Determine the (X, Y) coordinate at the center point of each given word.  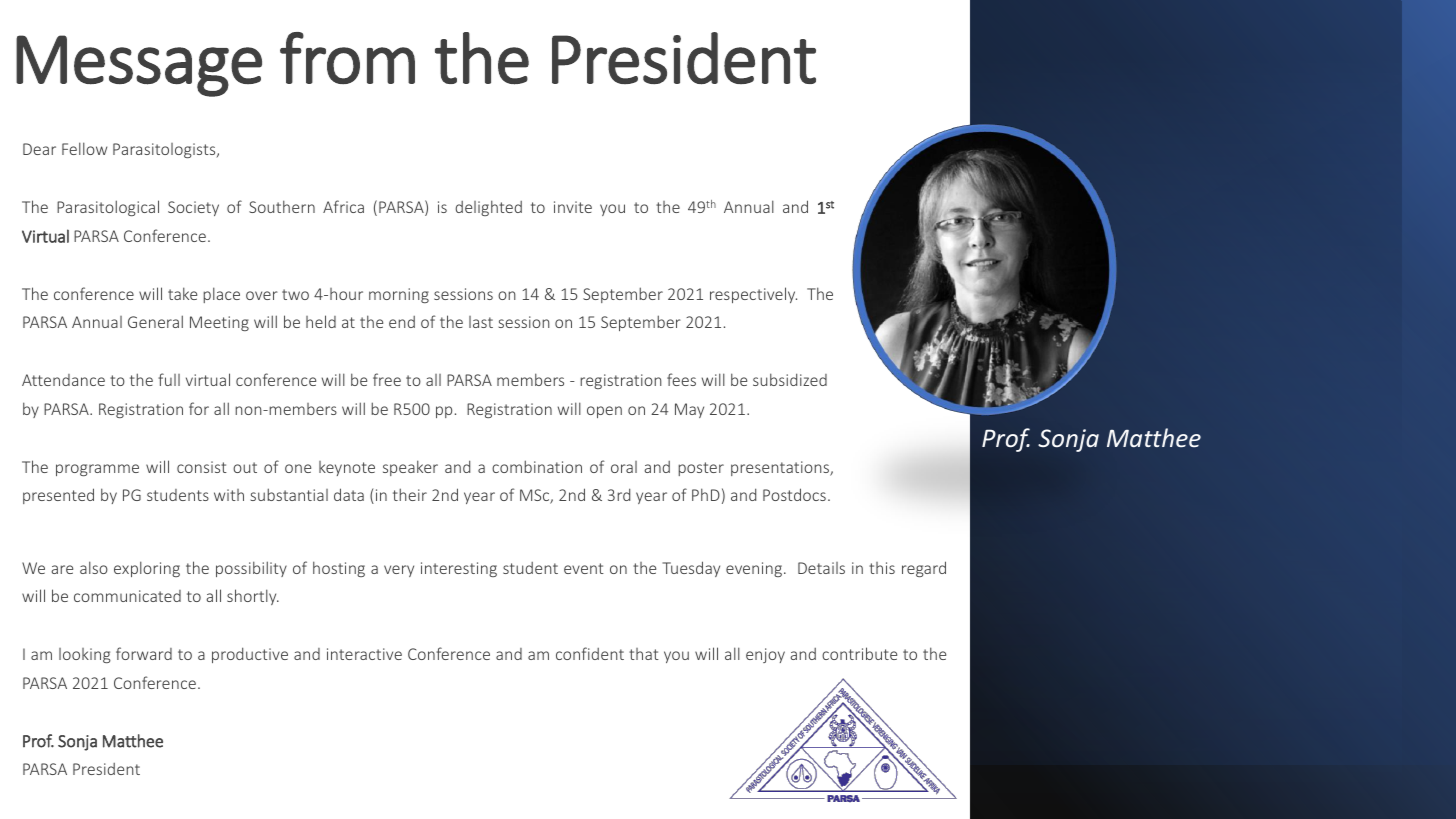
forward (144, 653)
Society (193, 208)
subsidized (790, 379)
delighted (489, 208)
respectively (753, 295)
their (410, 494)
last (481, 322)
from (347, 58)
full (169, 379)
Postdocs (794, 494)
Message (139, 66)
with (229, 495)
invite (573, 207)
